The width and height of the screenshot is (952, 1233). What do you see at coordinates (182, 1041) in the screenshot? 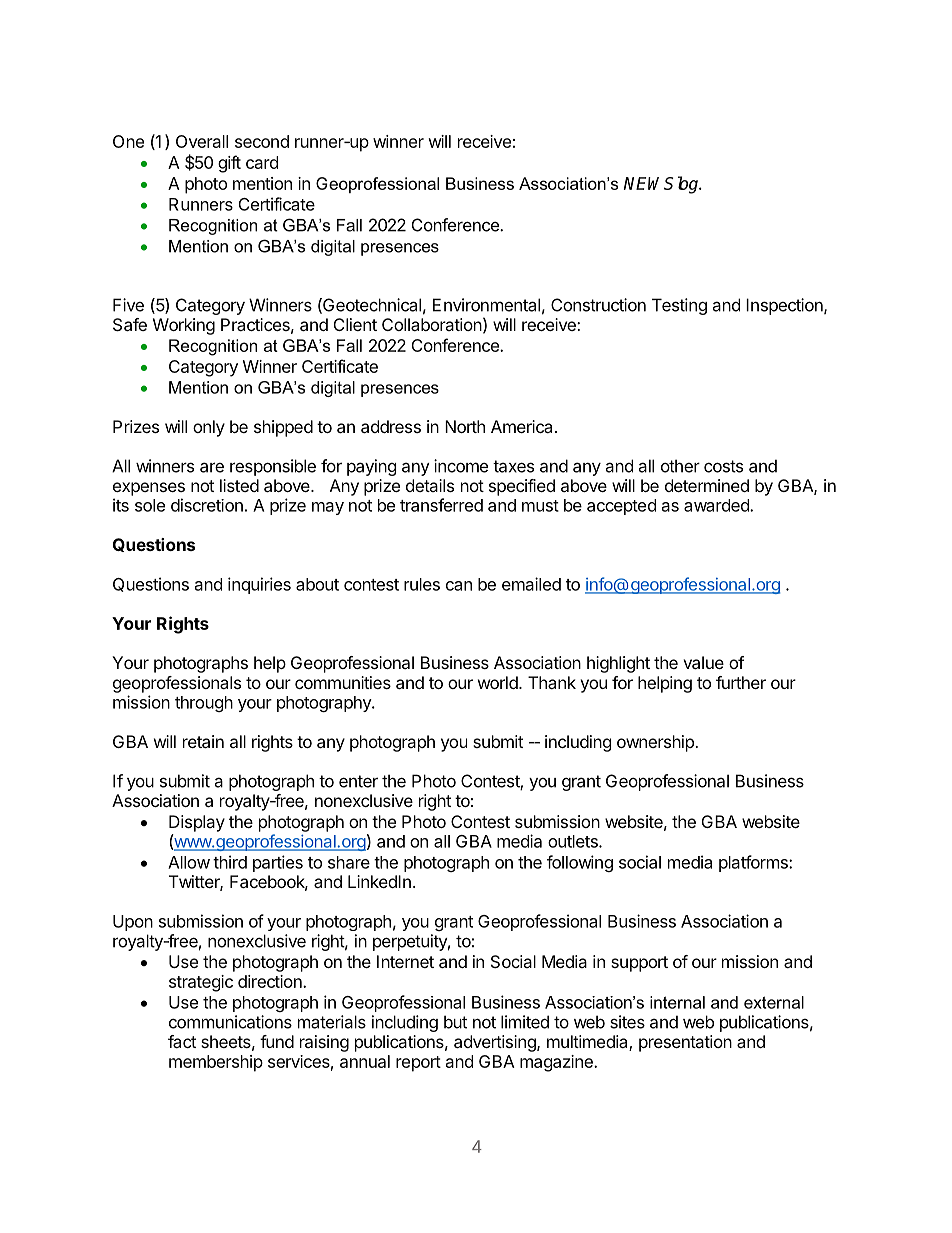
I see `fact` at bounding box center [182, 1041].
